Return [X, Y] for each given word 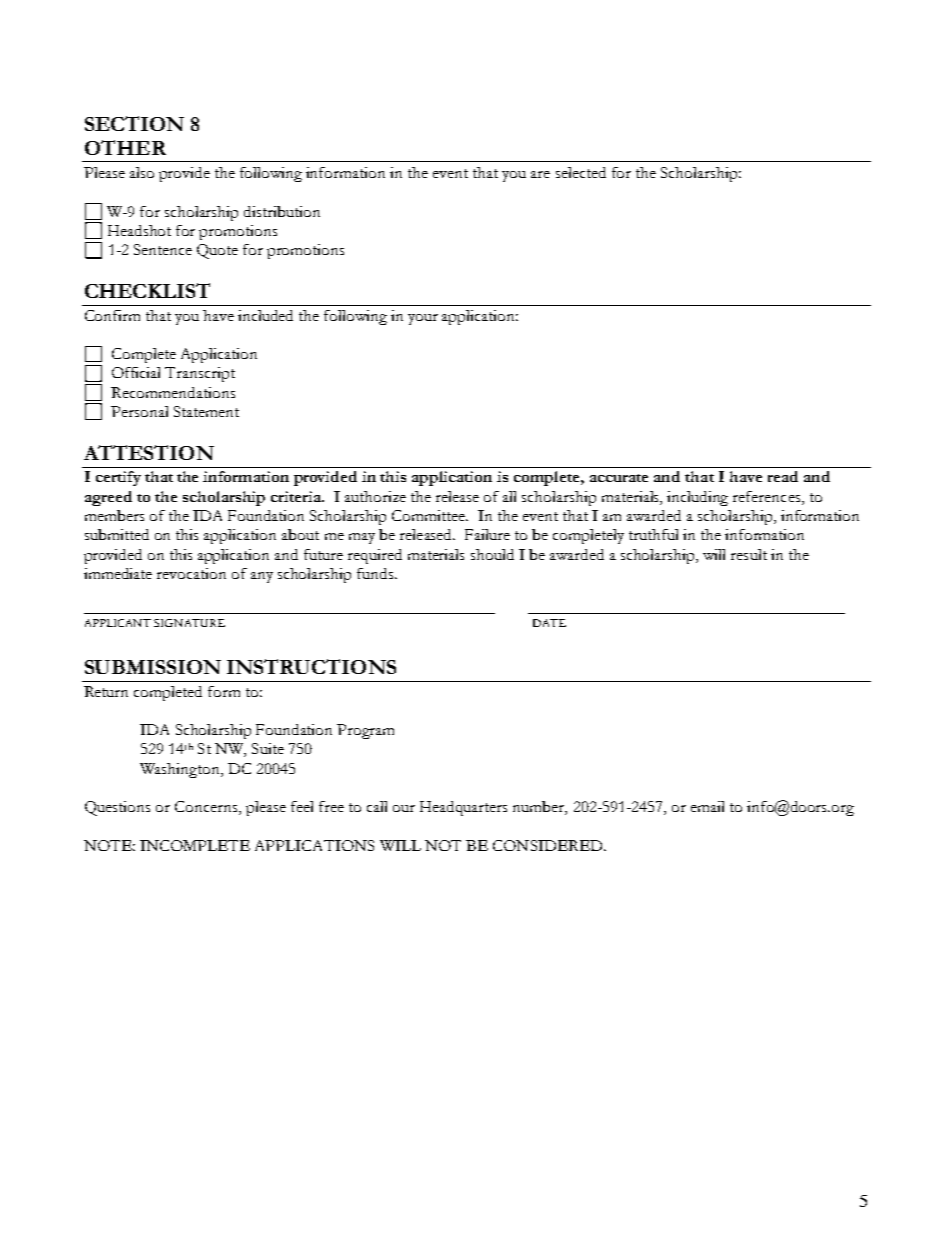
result [749, 554]
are [540, 174]
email [707, 806]
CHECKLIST [147, 290]
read [783, 476]
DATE [549, 623]
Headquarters [463, 808]
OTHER [125, 147]
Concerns [207, 808]
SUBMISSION [153, 667]
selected [581, 172]
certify [118, 478]
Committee [429, 515]
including [697, 498]
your [423, 319]
